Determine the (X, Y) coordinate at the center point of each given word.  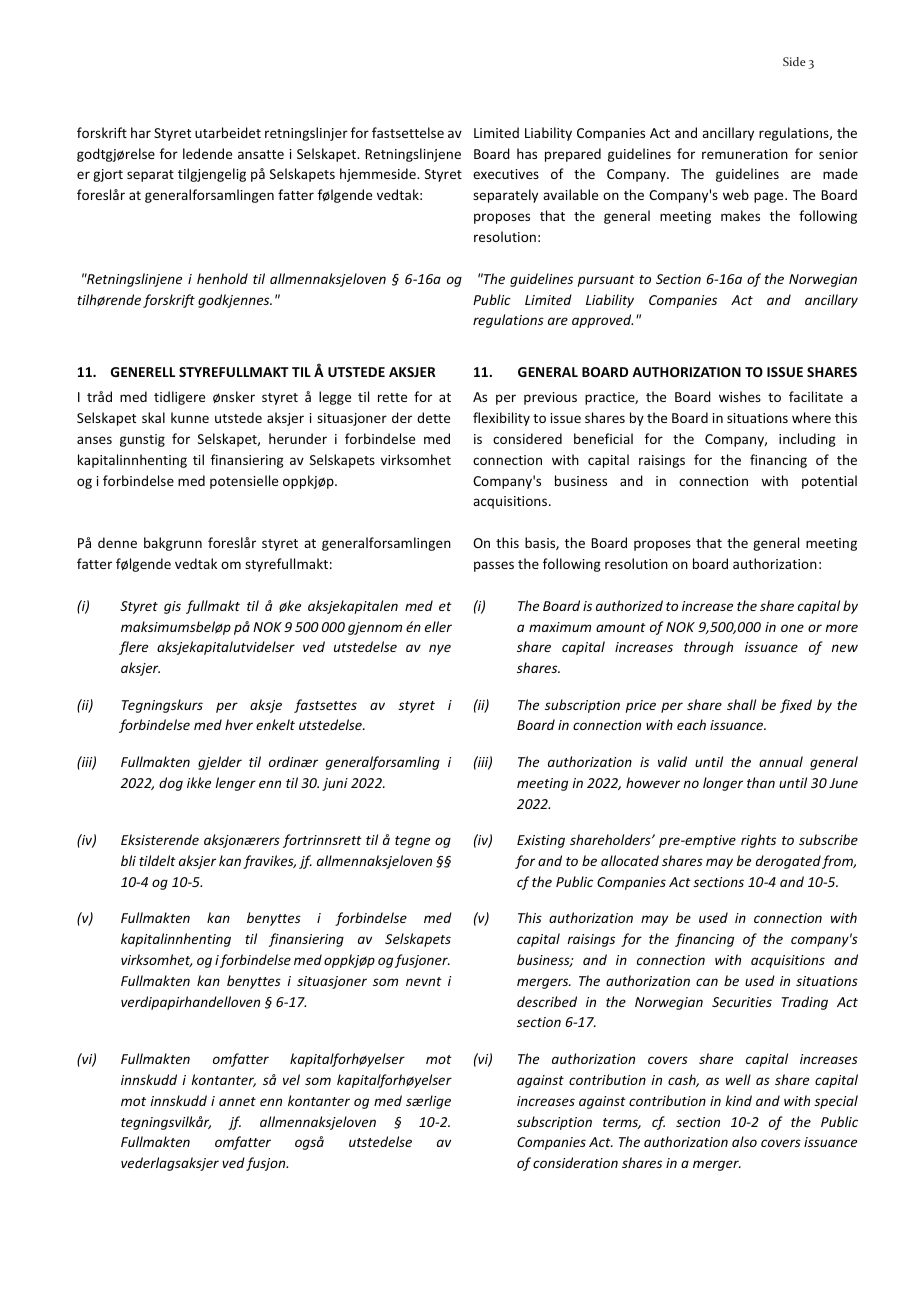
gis (172, 607)
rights (758, 841)
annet (237, 1101)
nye (440, 649)
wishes (740, 396)
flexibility (501, 419)
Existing (541, 841)
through (708, 648)
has (527, 153)
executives (506, 174)
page (770, 197)
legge (335, 398)
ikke (199, 782)
